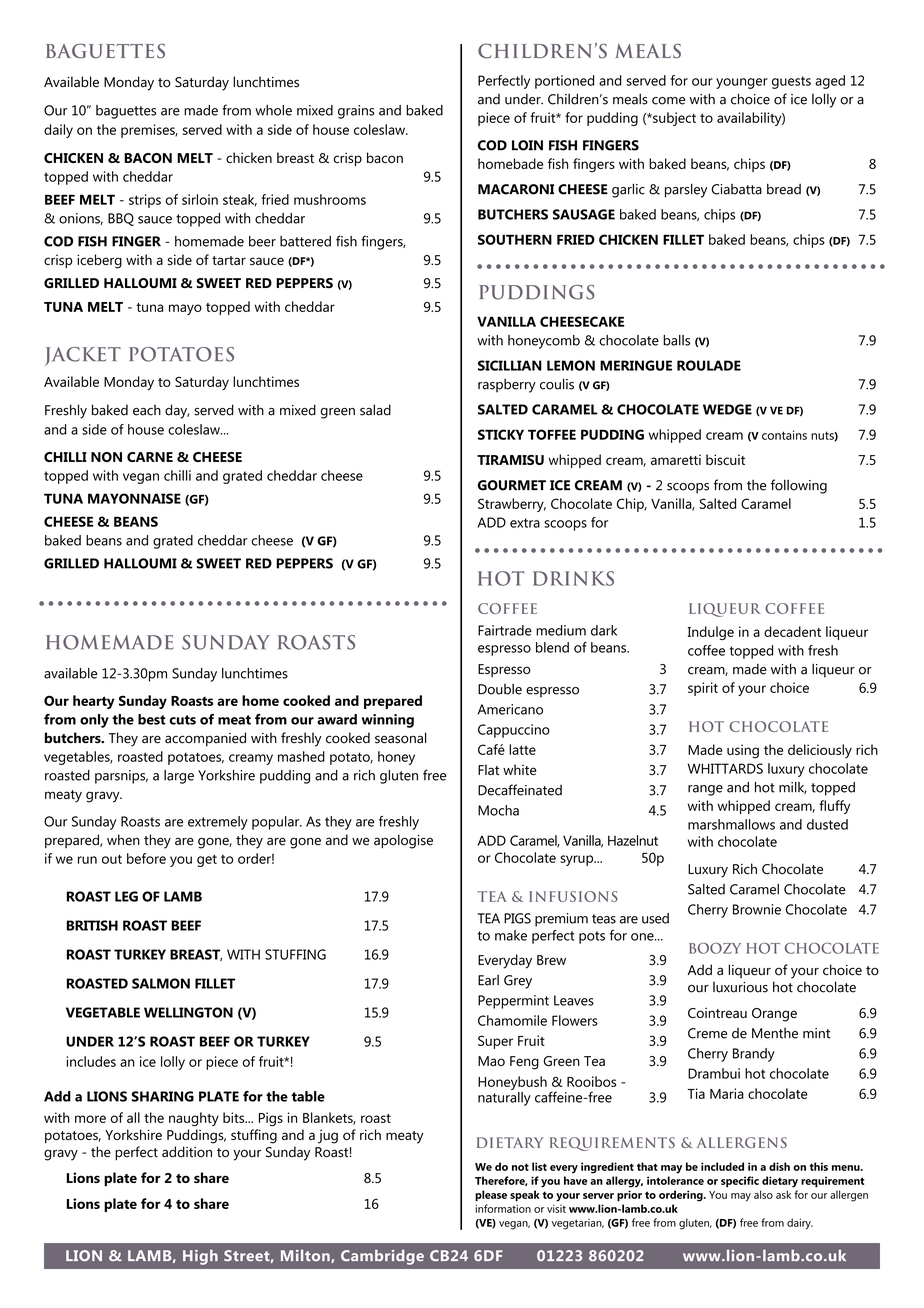  What do you see at coordinates (58, 131) in the screenshot?
I see `daily` at bounding box center [58, 131].
